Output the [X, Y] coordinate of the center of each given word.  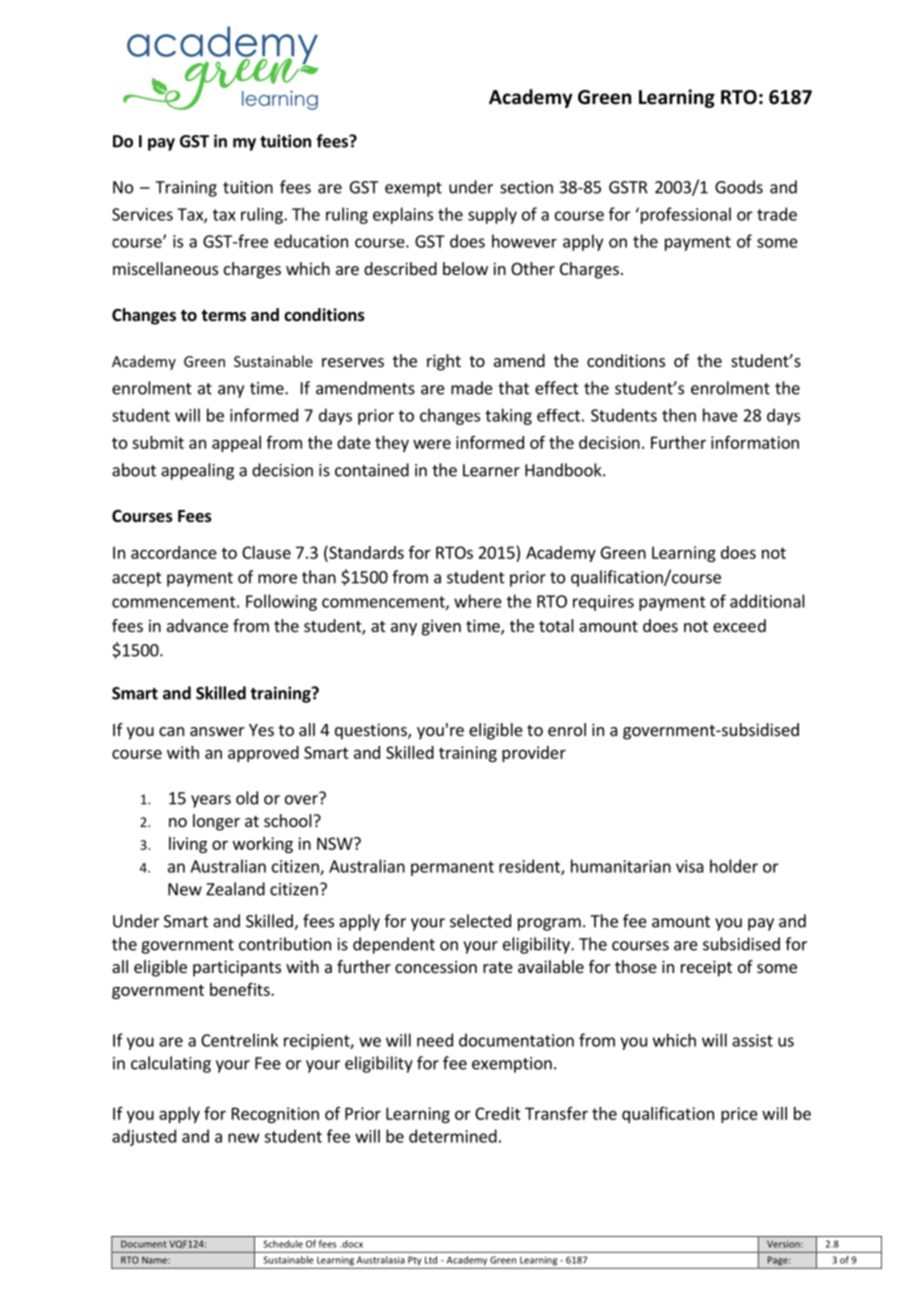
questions [372, 731]
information [755, 442]
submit [158, 442]
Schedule [283, 1244]
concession [436, 966]
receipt [706, 968]
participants [237, 968]
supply [492, 215]
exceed [739, 625]
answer [217, 731]
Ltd [431, 1260]
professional [684, 215]
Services [142, 214]
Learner [491, 470]
